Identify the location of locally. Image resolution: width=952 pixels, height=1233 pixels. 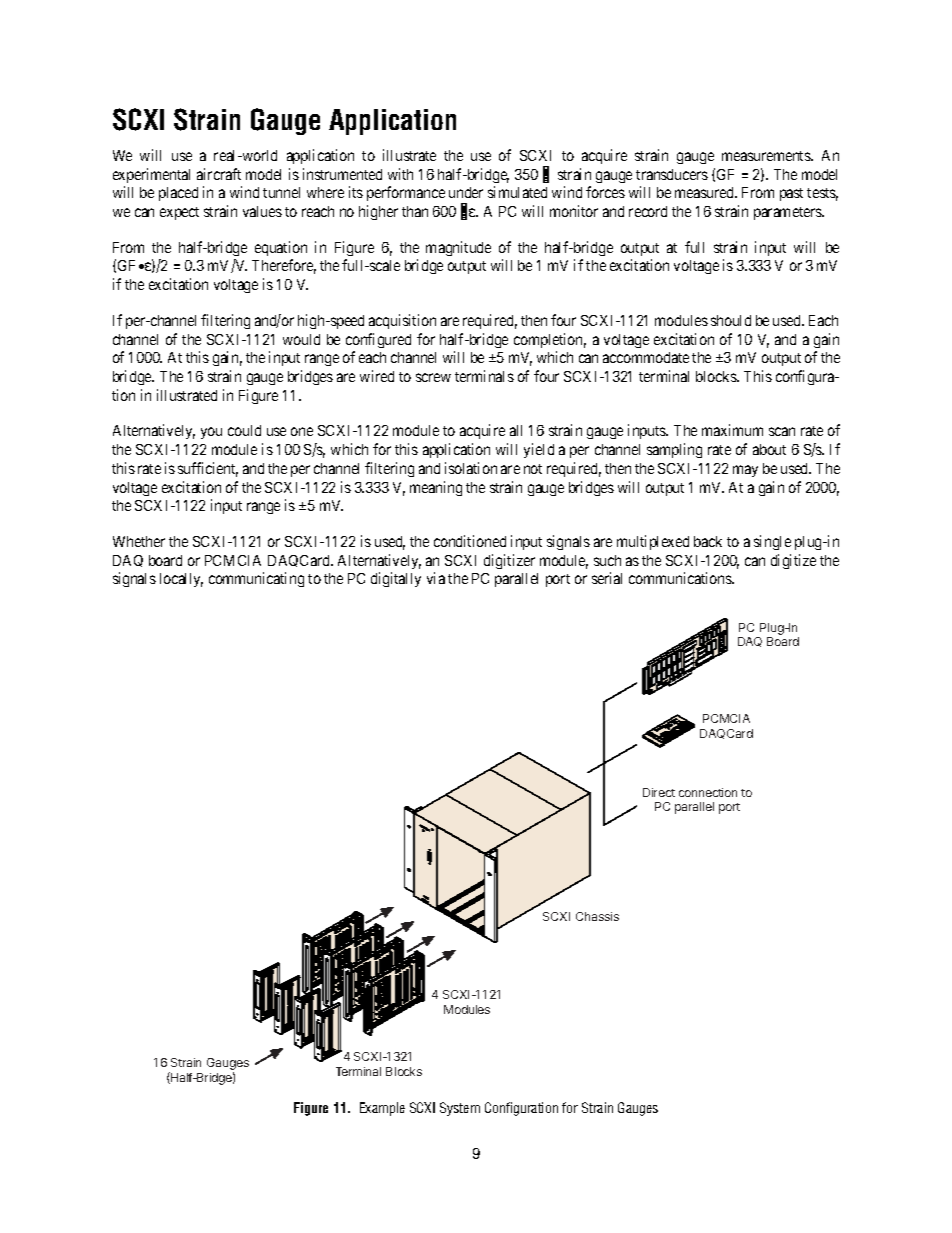
(181, 580).
